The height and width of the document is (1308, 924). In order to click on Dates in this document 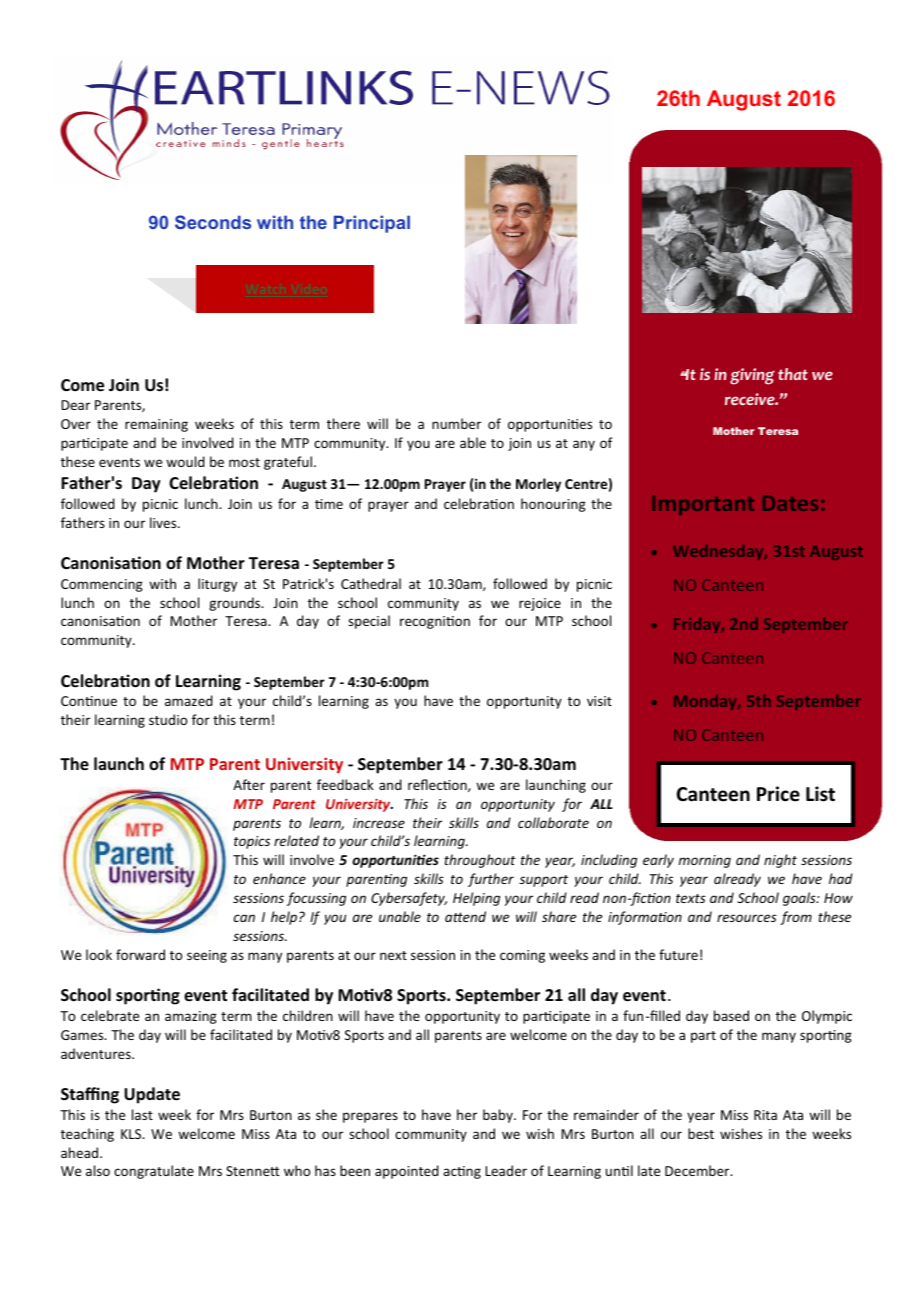, I will do `click(790, 503)`.
